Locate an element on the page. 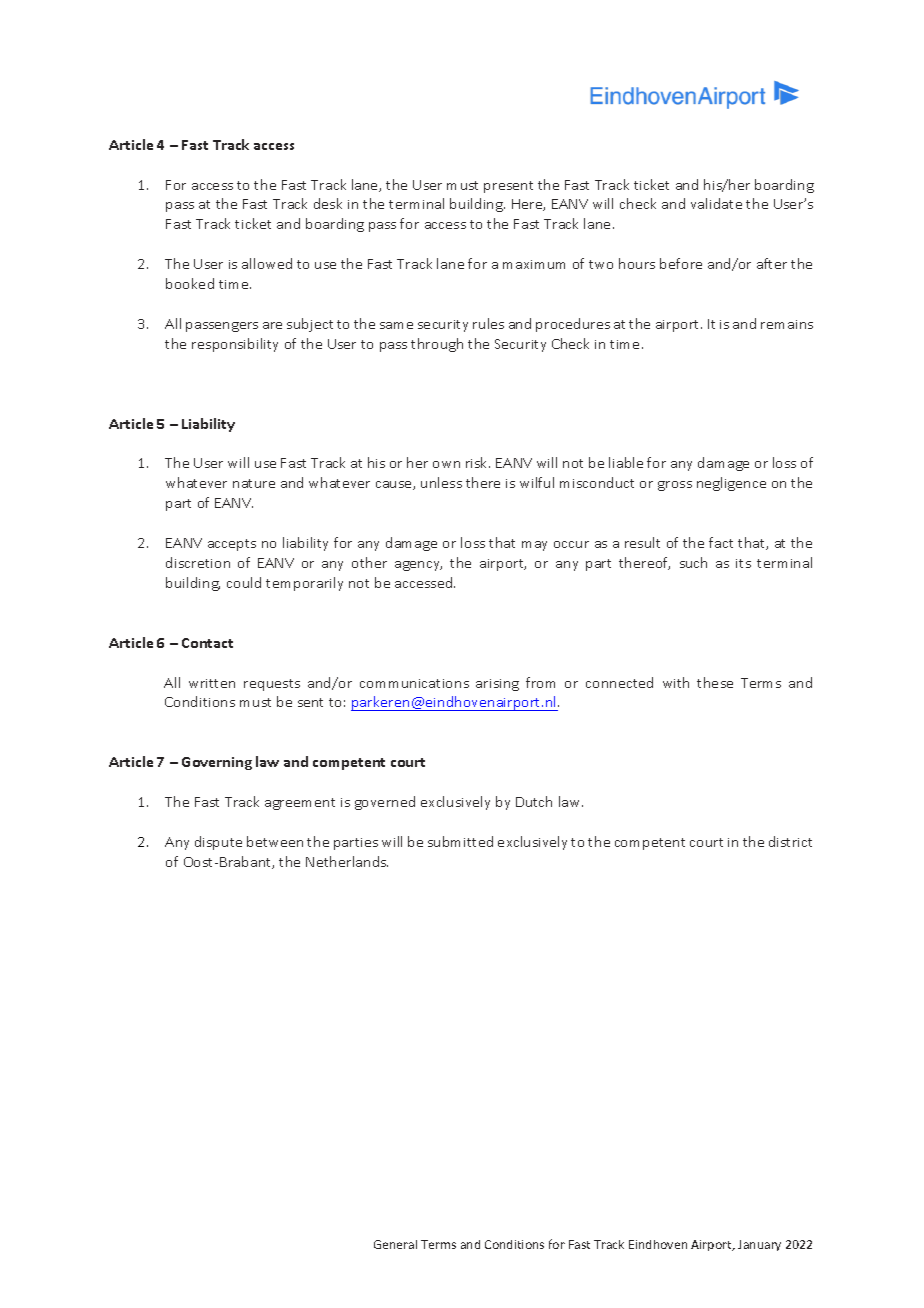 The width and height of the image is (924, 1308). allowed is located at coordinates (267, 263).
